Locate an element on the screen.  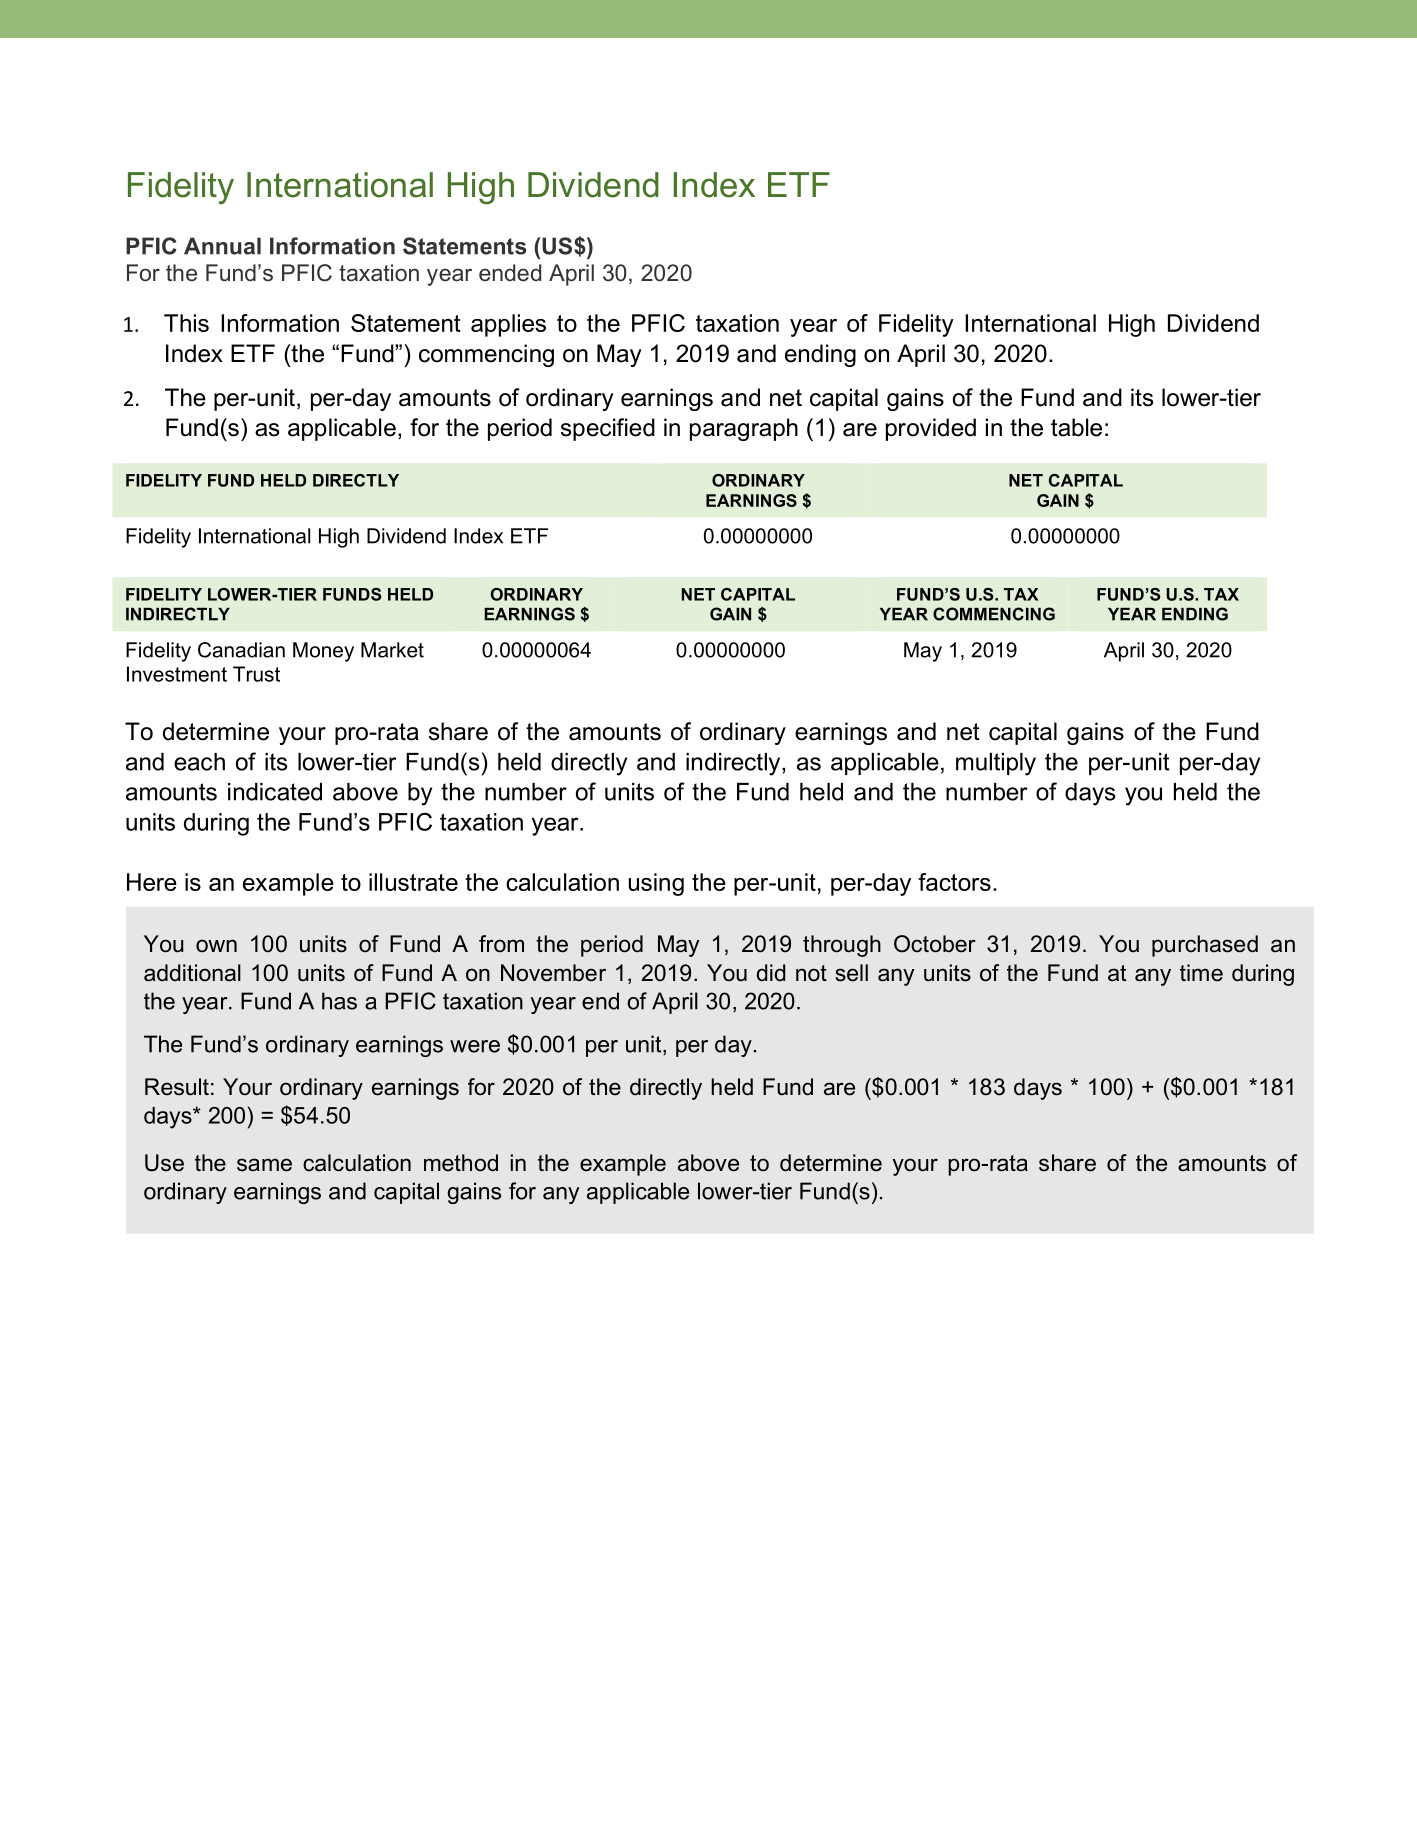
own is located at coordinates (216, 946).
